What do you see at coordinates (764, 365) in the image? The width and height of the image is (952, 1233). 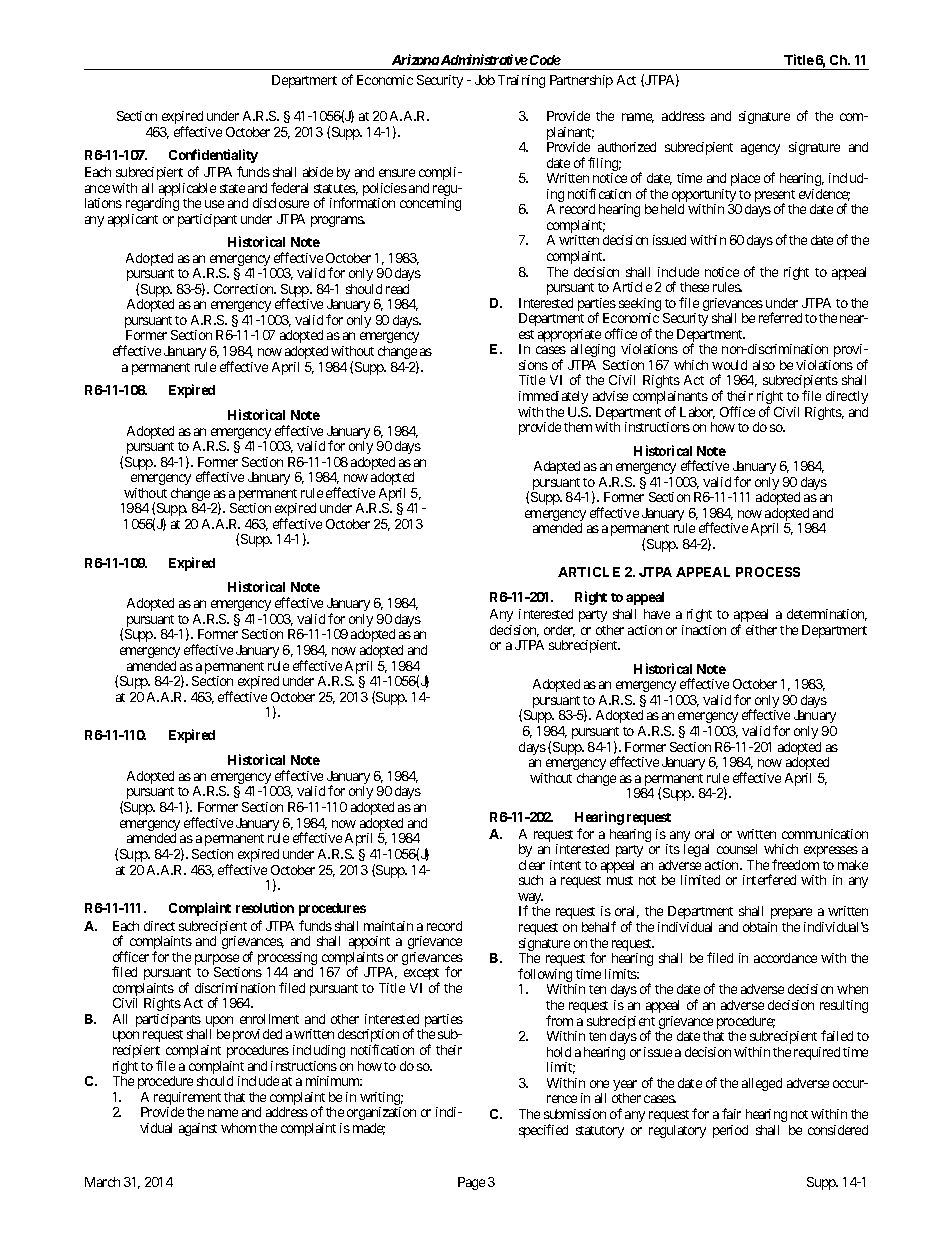 I see `also` at bounding box center [764, 365].
